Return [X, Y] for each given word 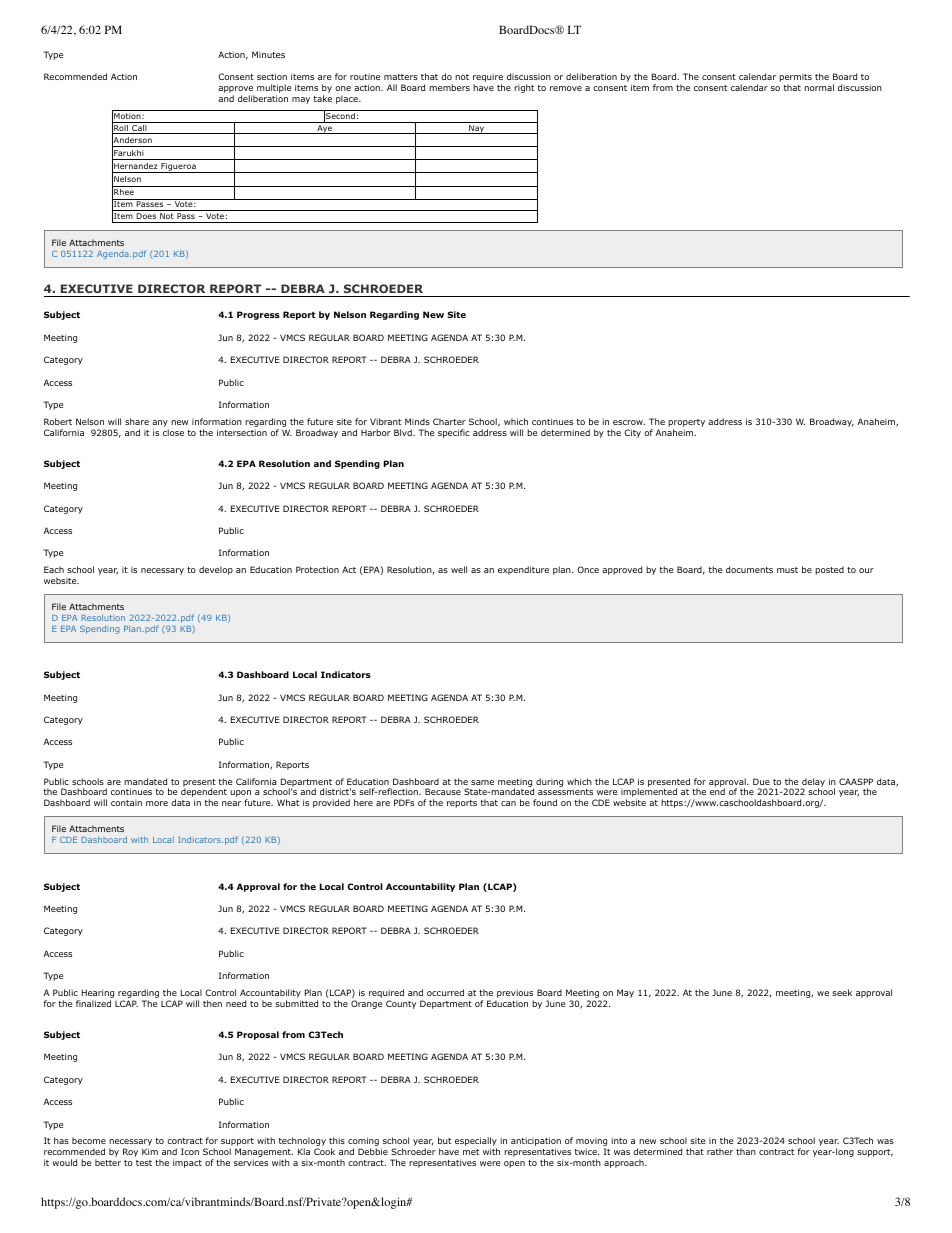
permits [795, 79]
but [444, 1140]
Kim [150, 1151]
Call [139, 129]
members [449, 87]
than [746, 1151]
